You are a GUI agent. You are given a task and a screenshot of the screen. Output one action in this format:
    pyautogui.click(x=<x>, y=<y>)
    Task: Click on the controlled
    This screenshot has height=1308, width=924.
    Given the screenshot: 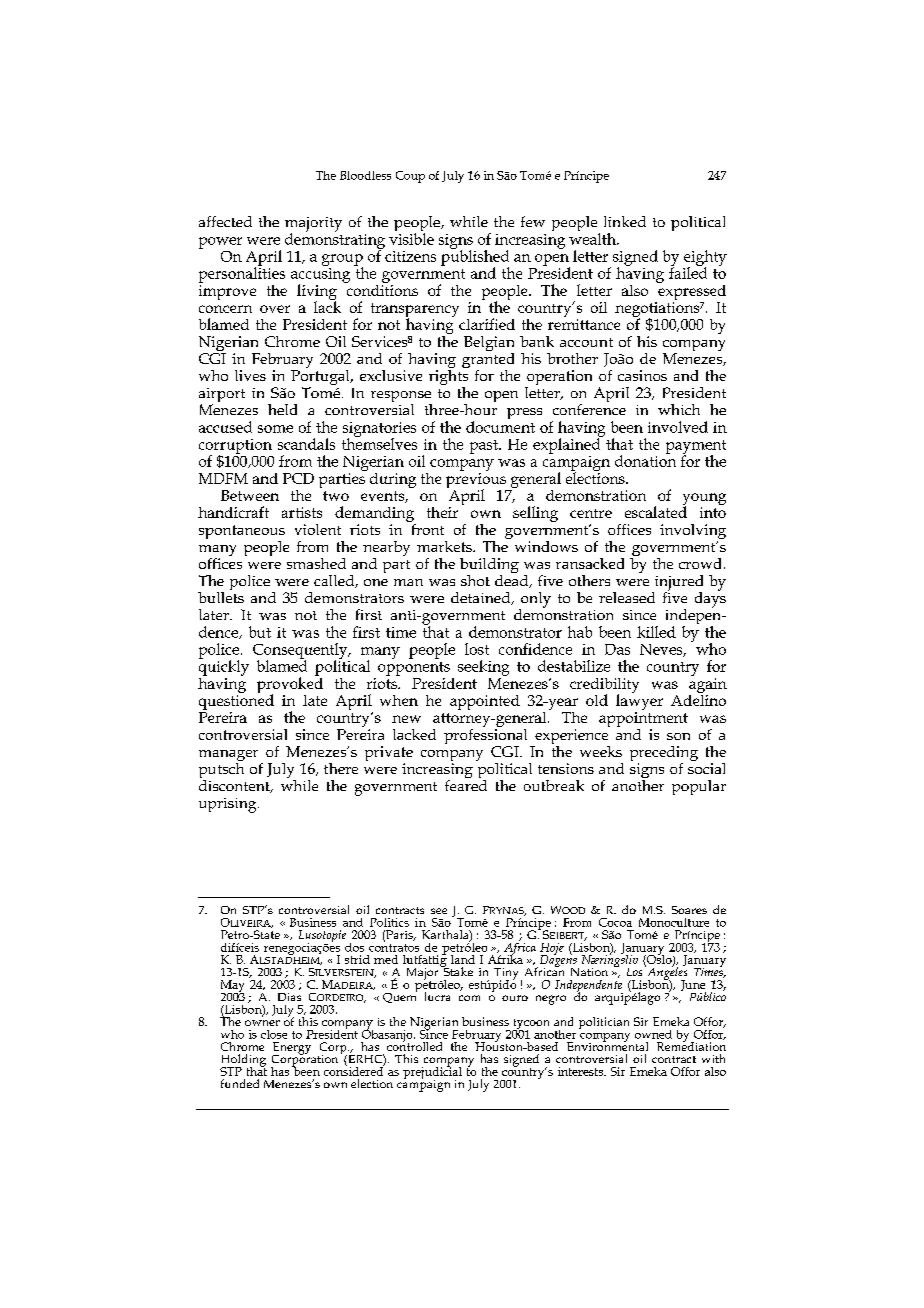 What is the action you would take?
    pyautogui.click(x=414, y=1045)
